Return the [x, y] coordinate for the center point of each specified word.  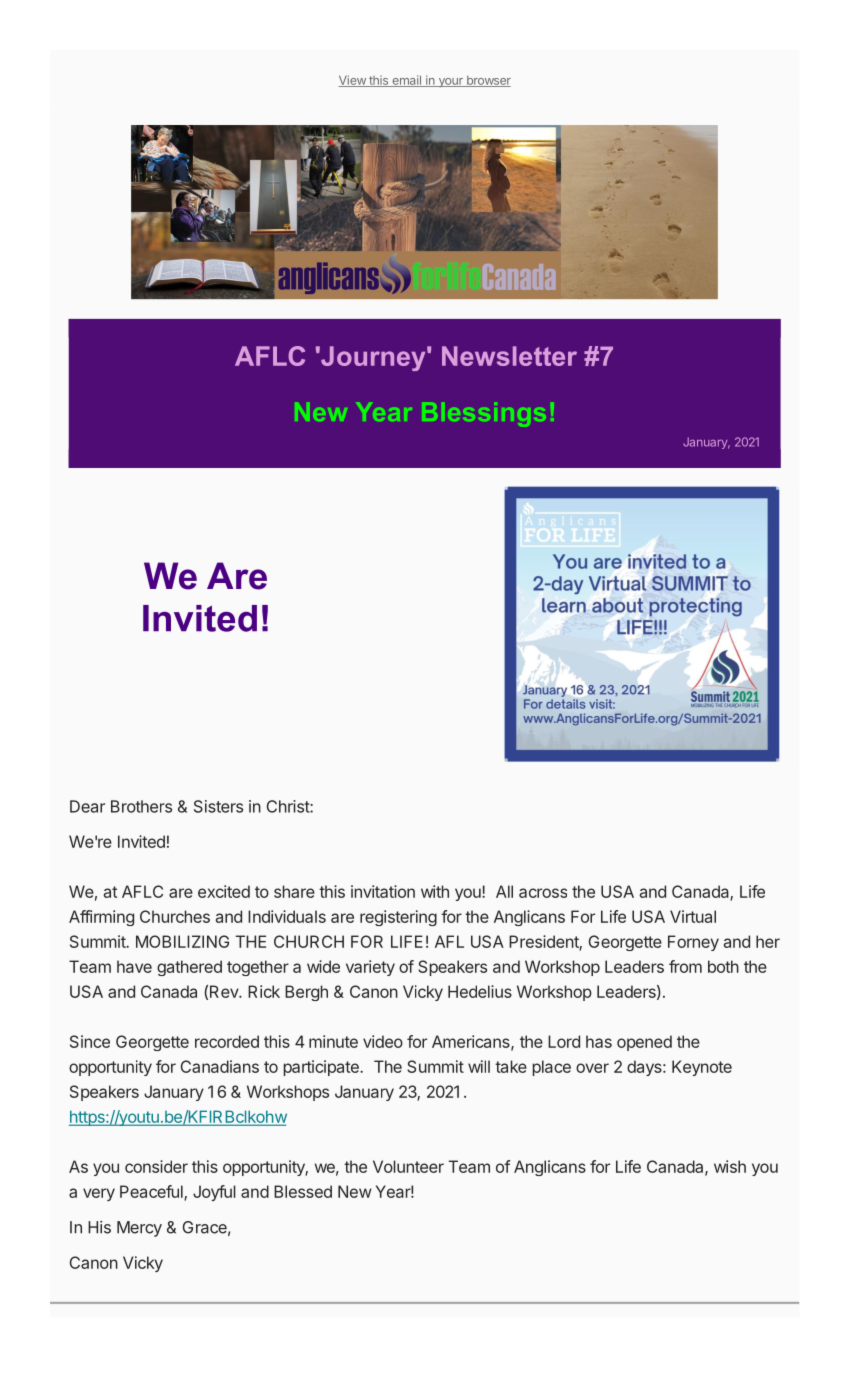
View [353, 81]
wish [730, 1166]
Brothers [141, 806]
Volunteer [408, 1166]
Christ [288, 806]
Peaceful [152, 1193]
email [406, 81]
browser [487, 81]
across [543, 893]
